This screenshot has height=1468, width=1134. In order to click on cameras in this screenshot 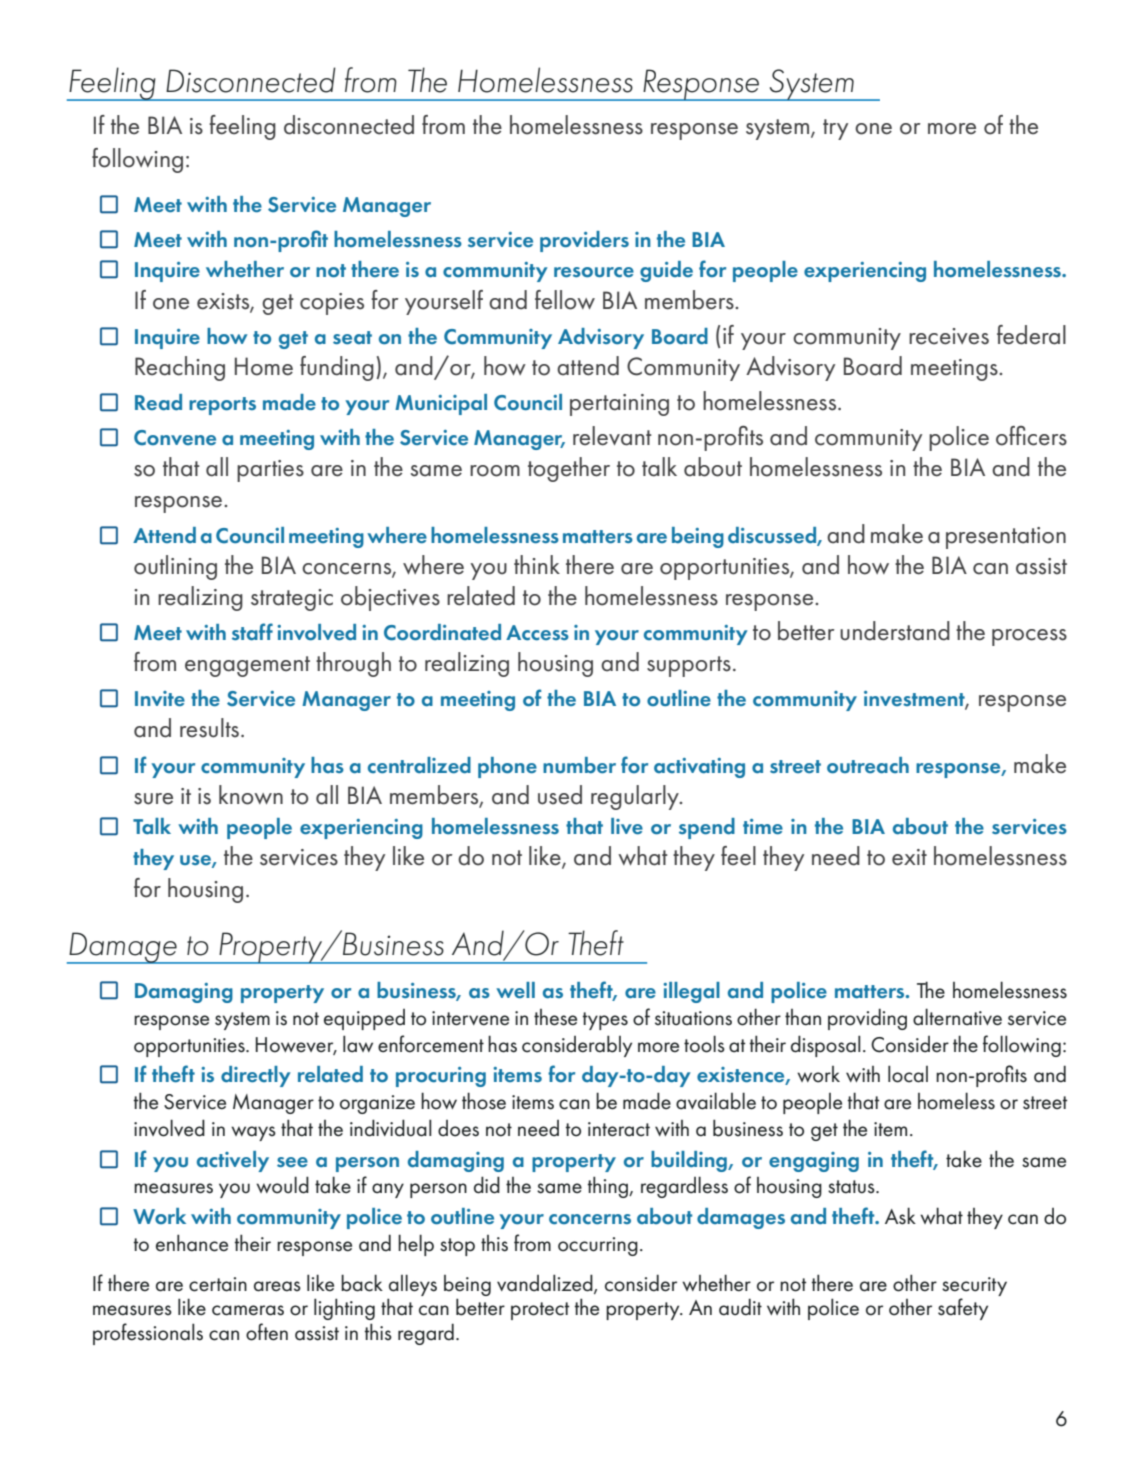, I will do `click(248, 1310)`.
